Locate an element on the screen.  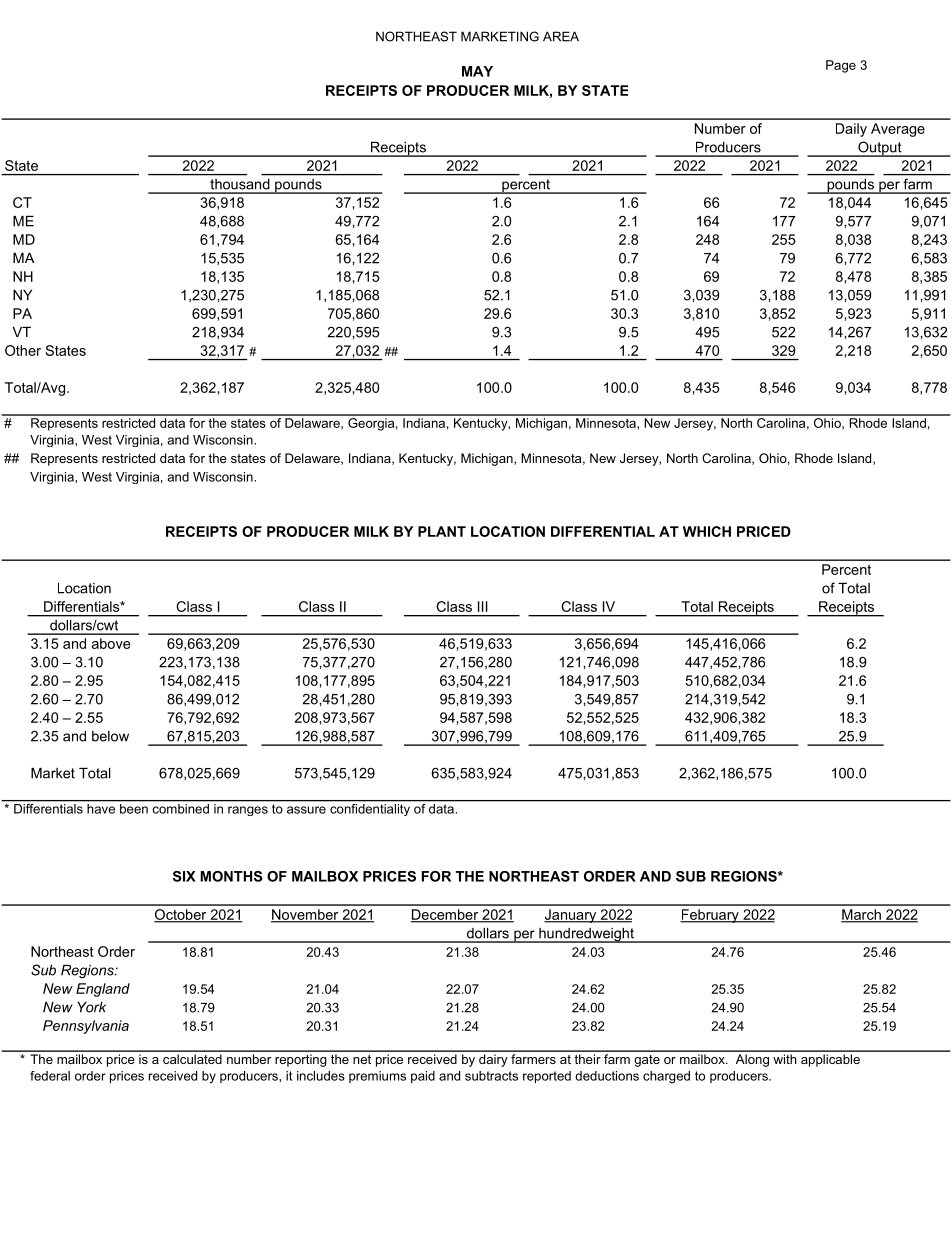
MAY is located at coordinates (477, 71).
